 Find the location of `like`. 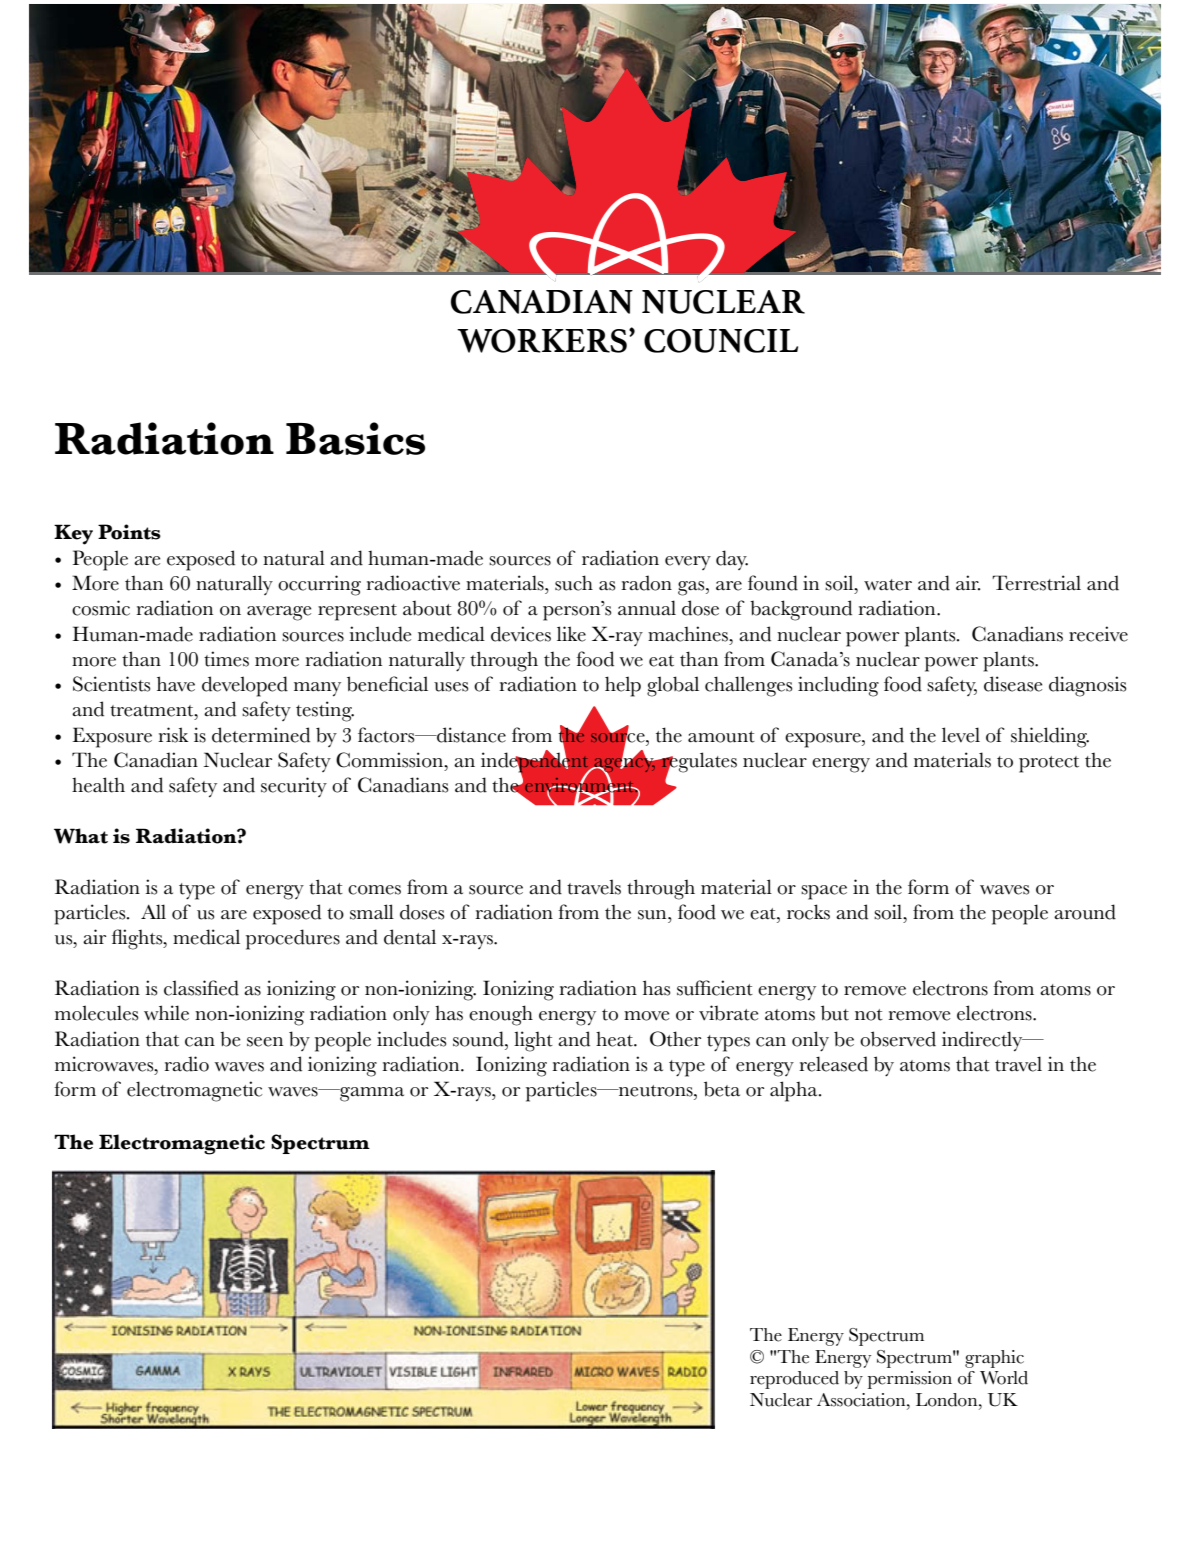

like is located at coordinates (571, 634).
